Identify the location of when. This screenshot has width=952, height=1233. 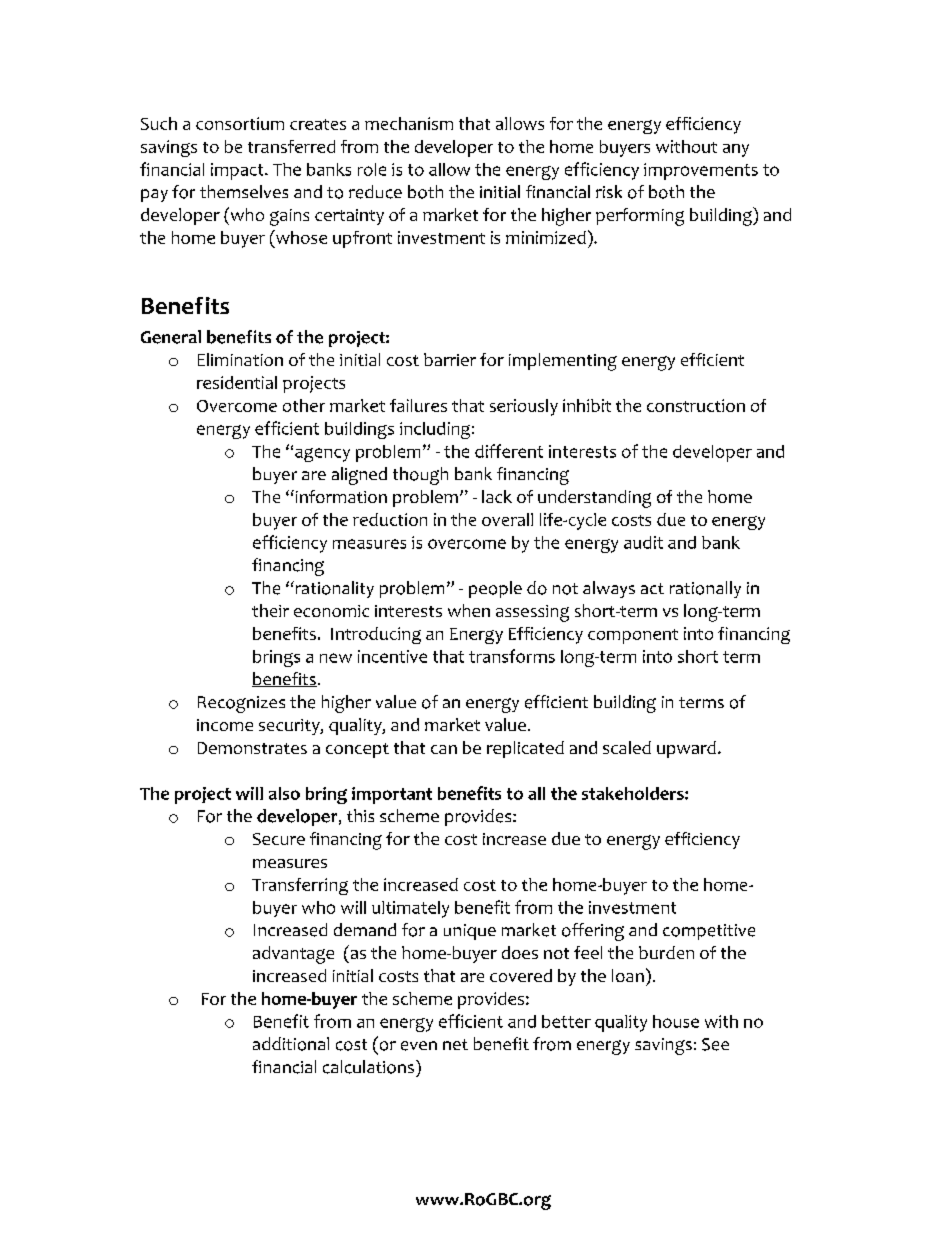
(469, 610).
